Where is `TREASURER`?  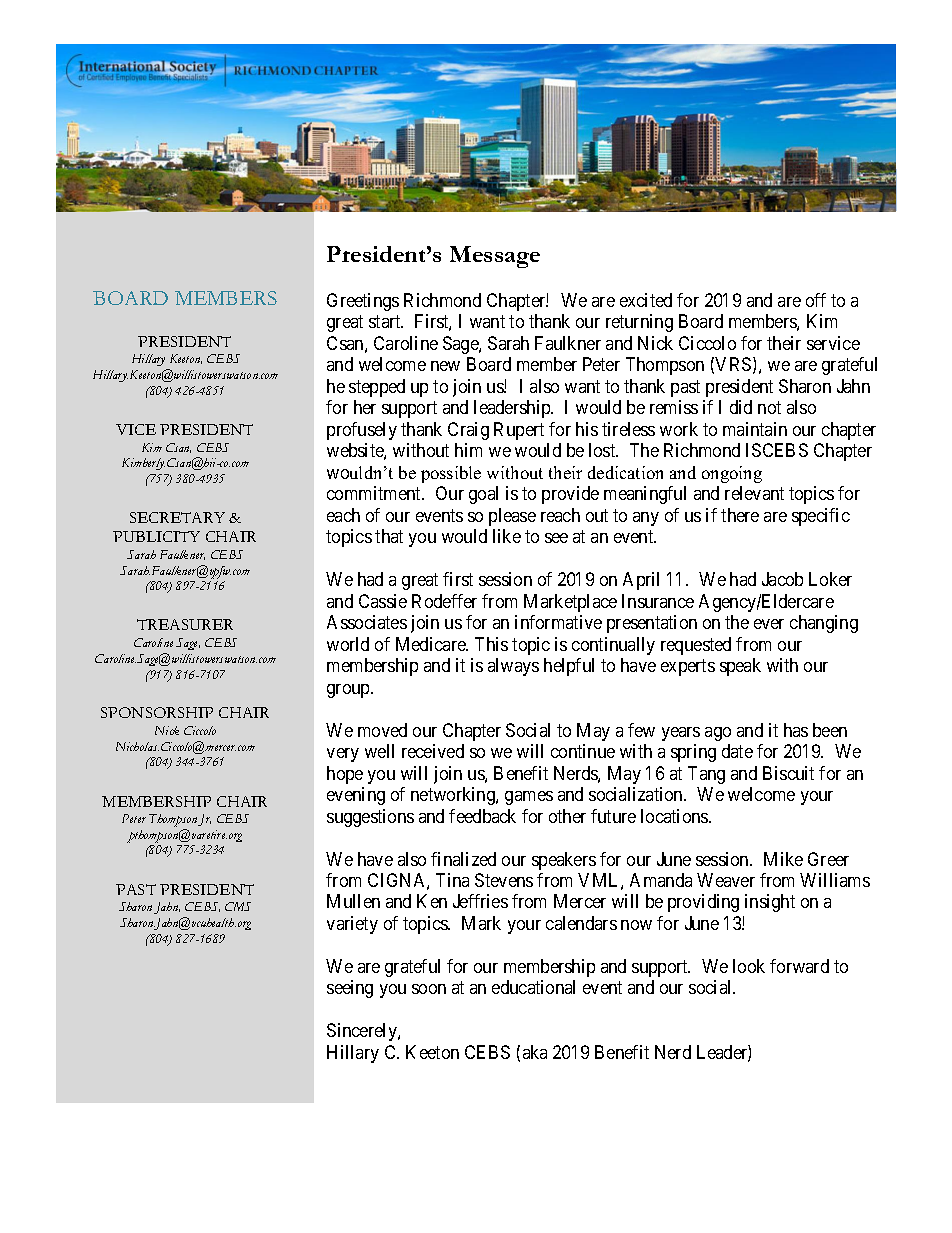 TREASURER is located at coordinates (185, 624).
